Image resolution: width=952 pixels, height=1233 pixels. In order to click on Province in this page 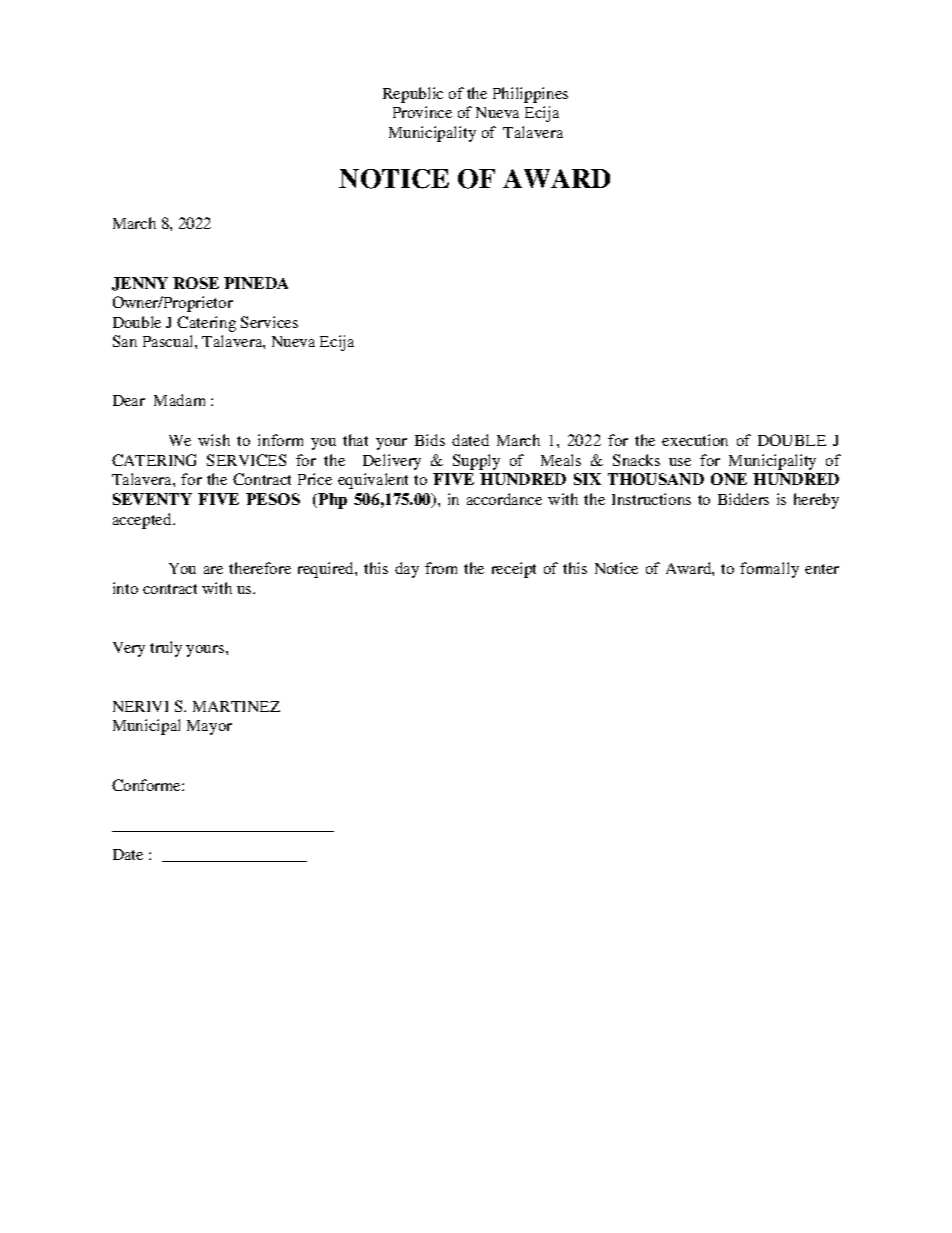, I will do `click(422, 112)`.
